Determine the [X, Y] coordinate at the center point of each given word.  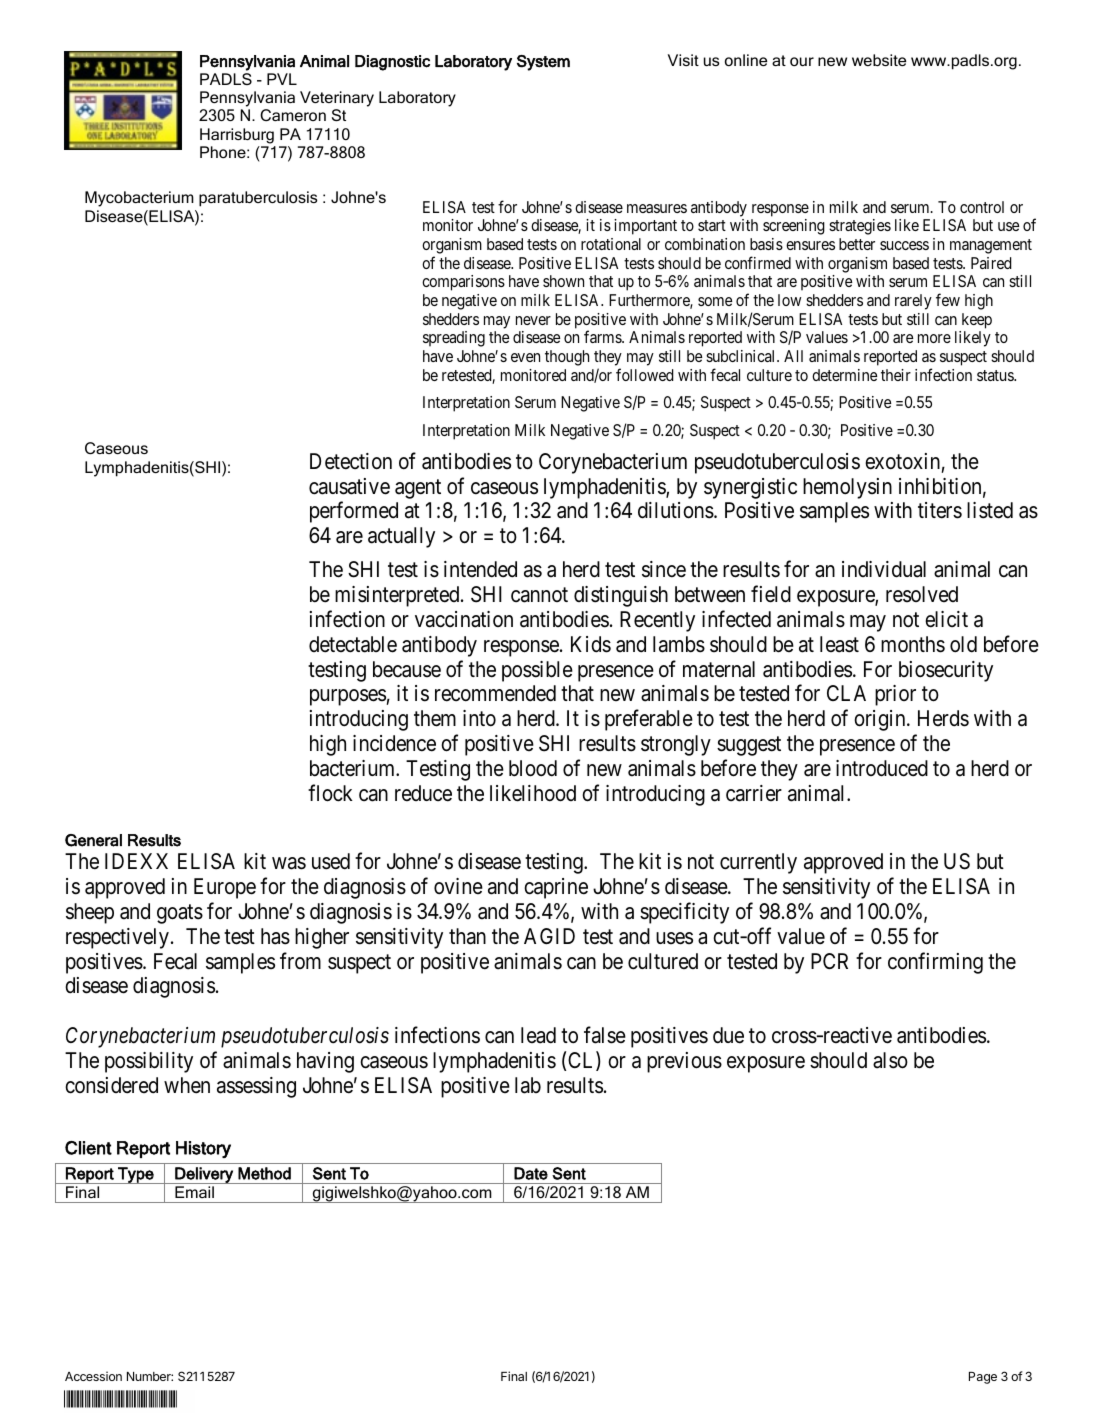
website [879, 60]
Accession [93, 1376]
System [543, 63]
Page [983, 1378]
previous [684, 1062]
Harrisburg [237, 136]
